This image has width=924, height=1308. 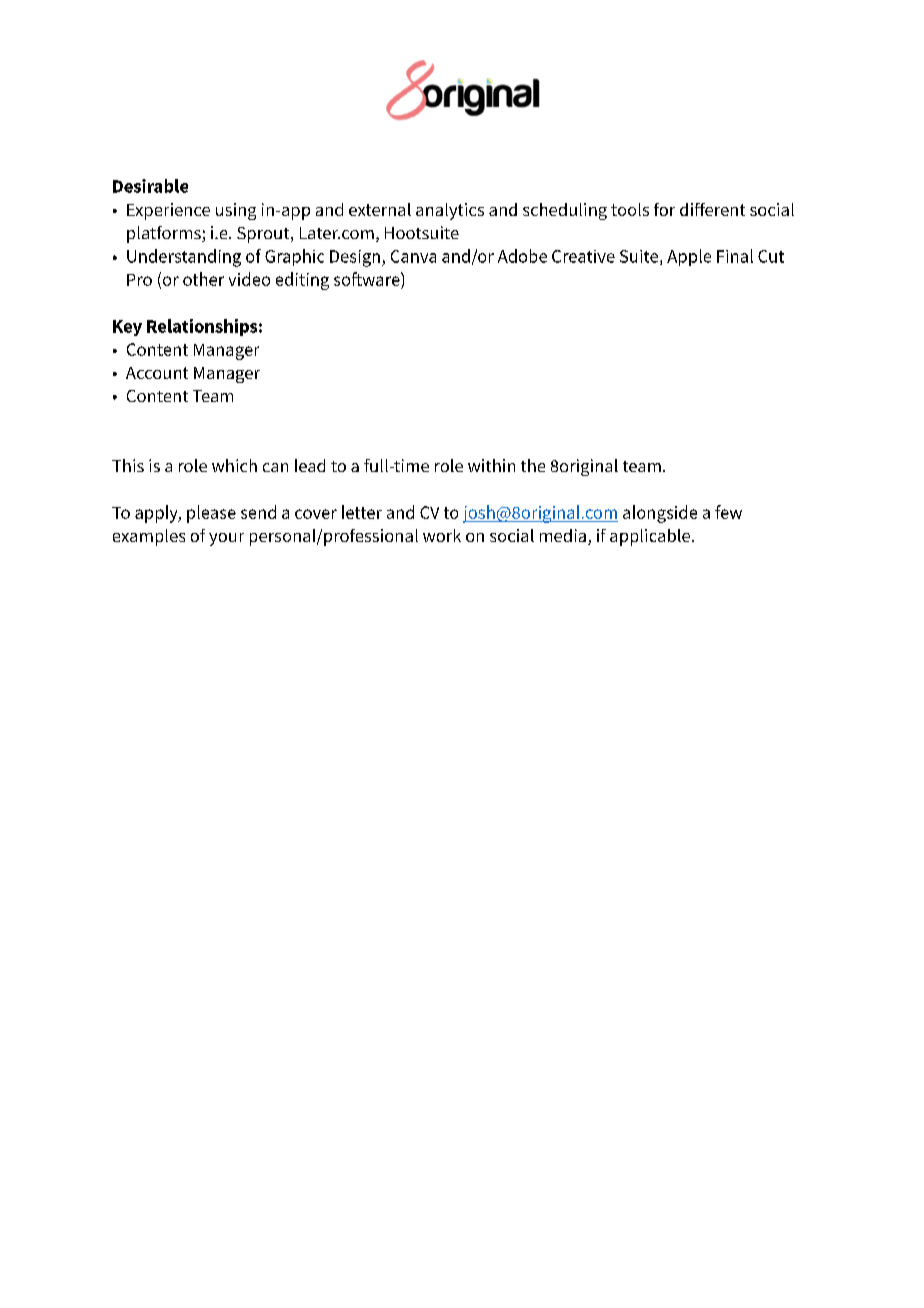 What do you see at coordinates (450, 211) in the image?
I see `analytics` at bounding box center [450, 211].
